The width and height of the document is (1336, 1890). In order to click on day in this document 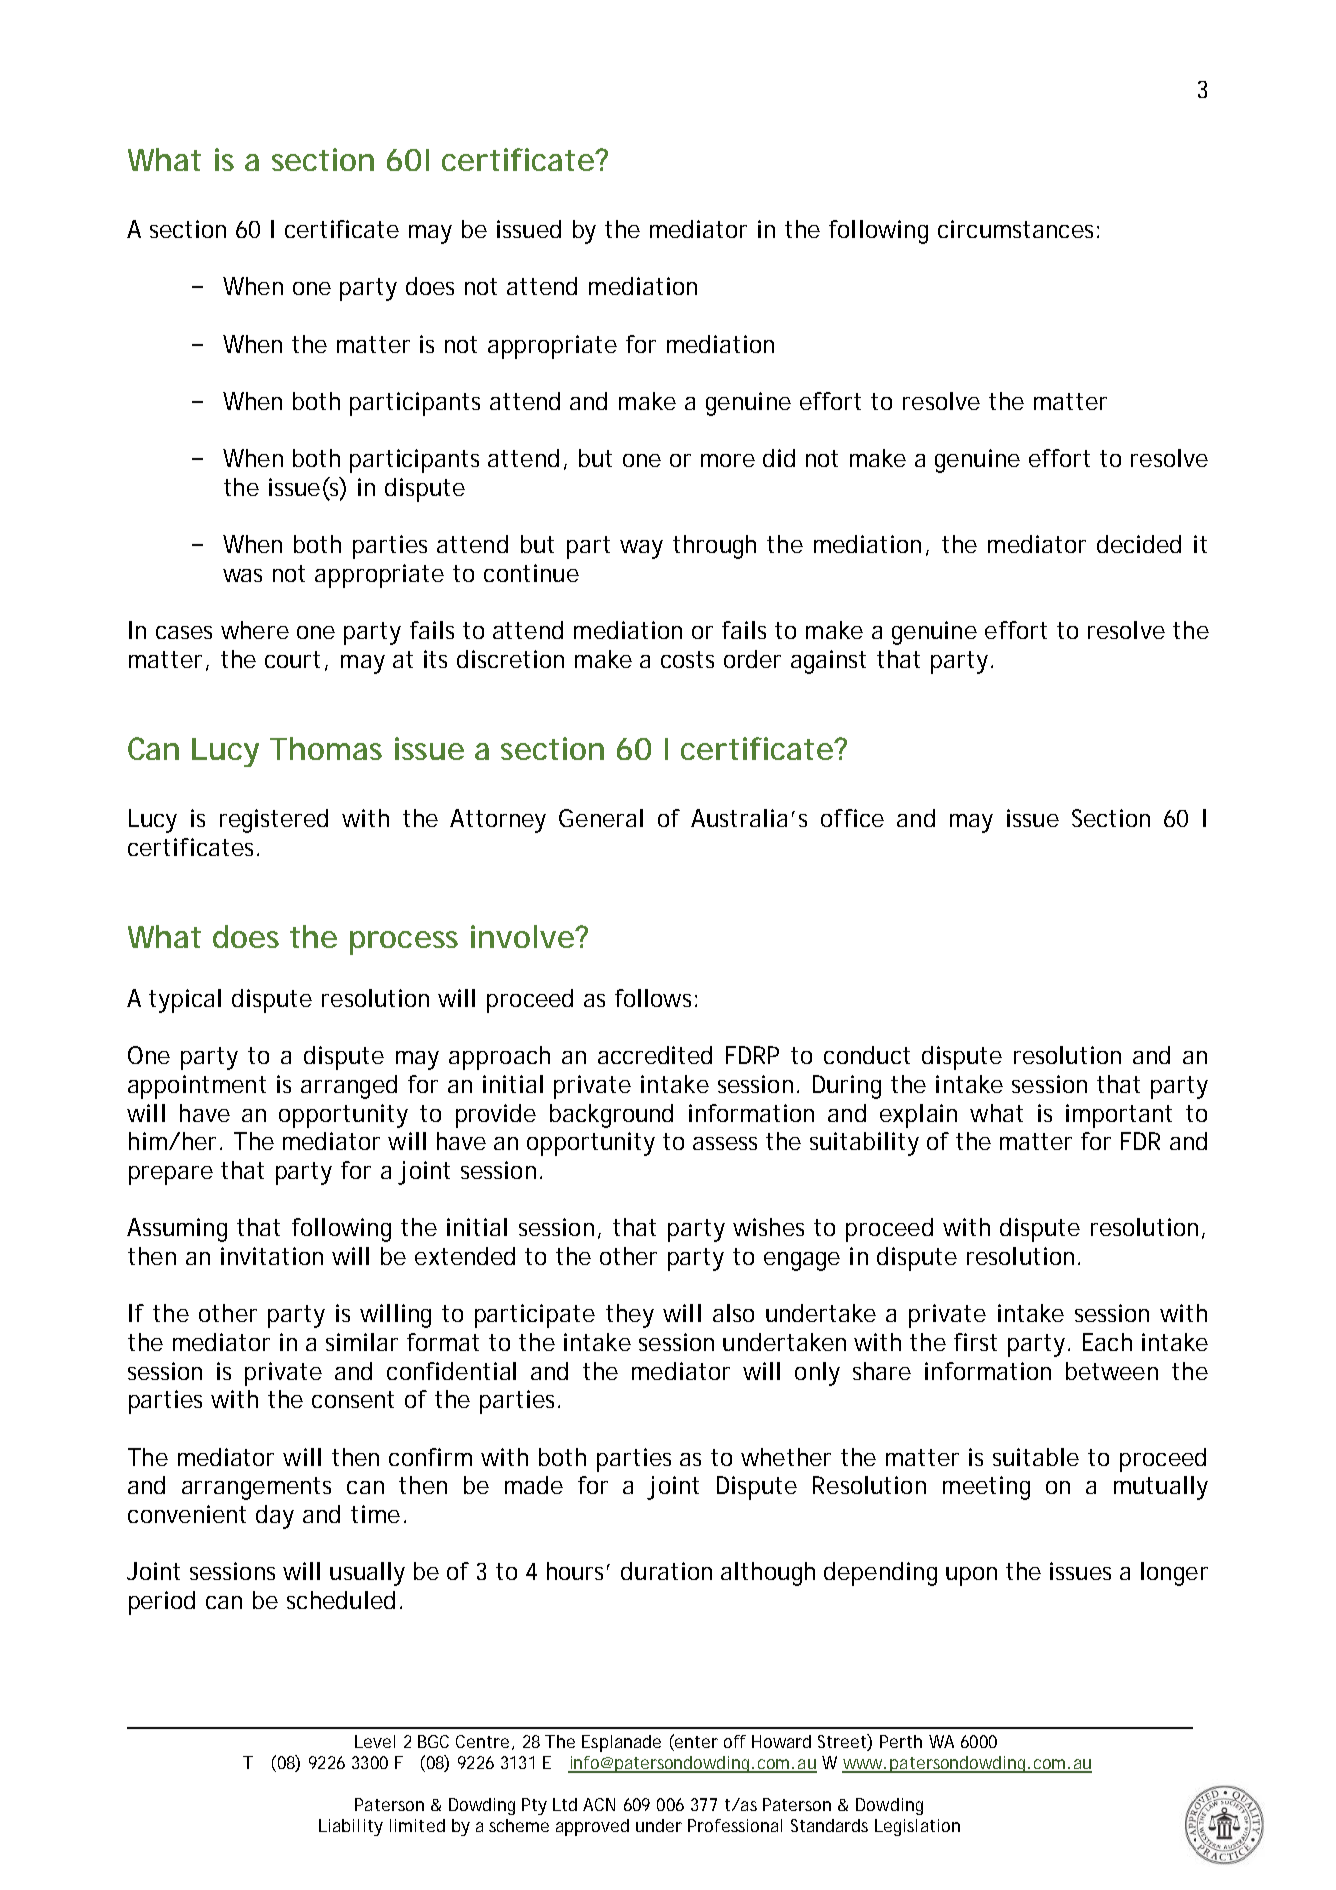, I will do `click(275, 1517)`.
